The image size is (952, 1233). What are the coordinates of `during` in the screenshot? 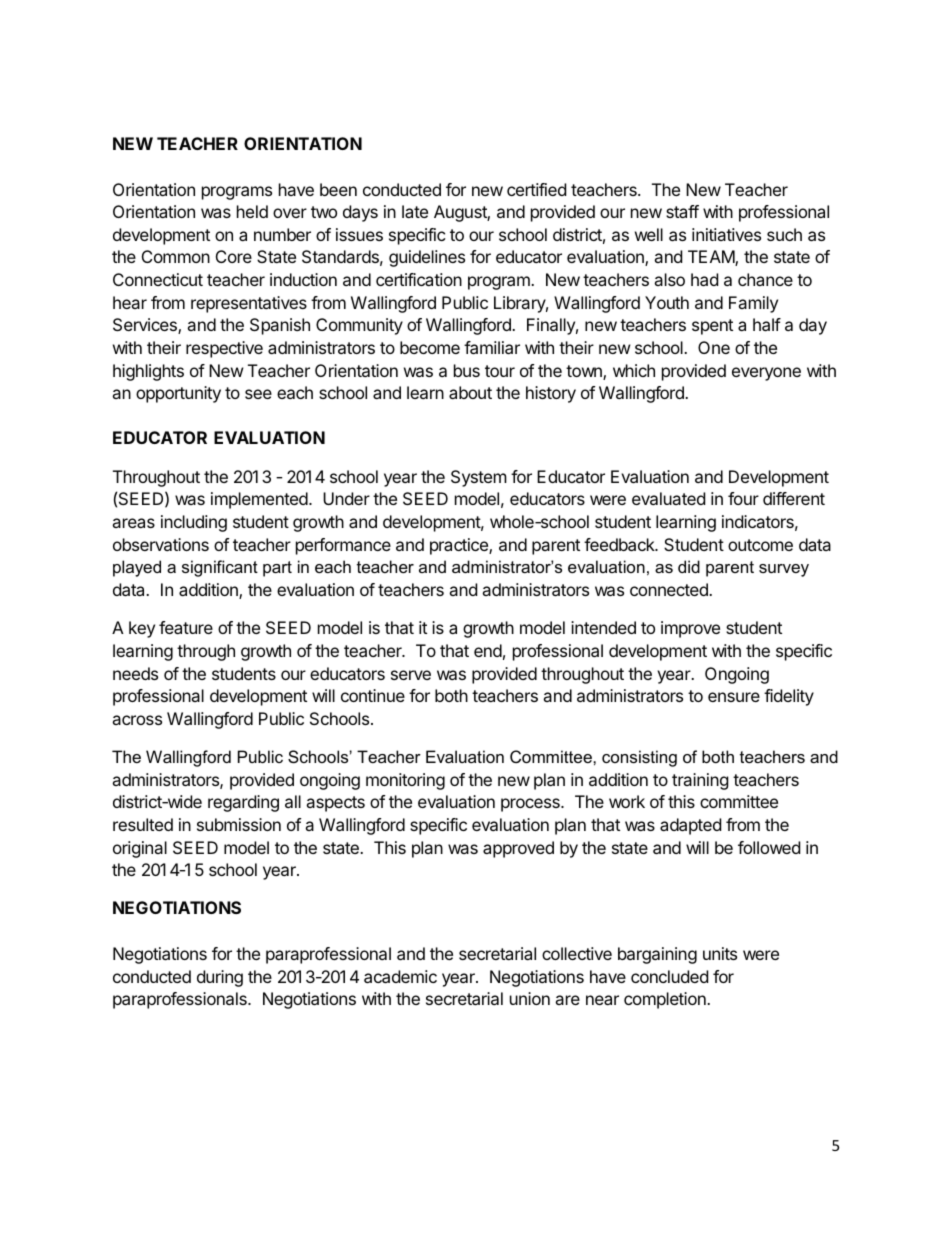 It's located at (220, 978).
